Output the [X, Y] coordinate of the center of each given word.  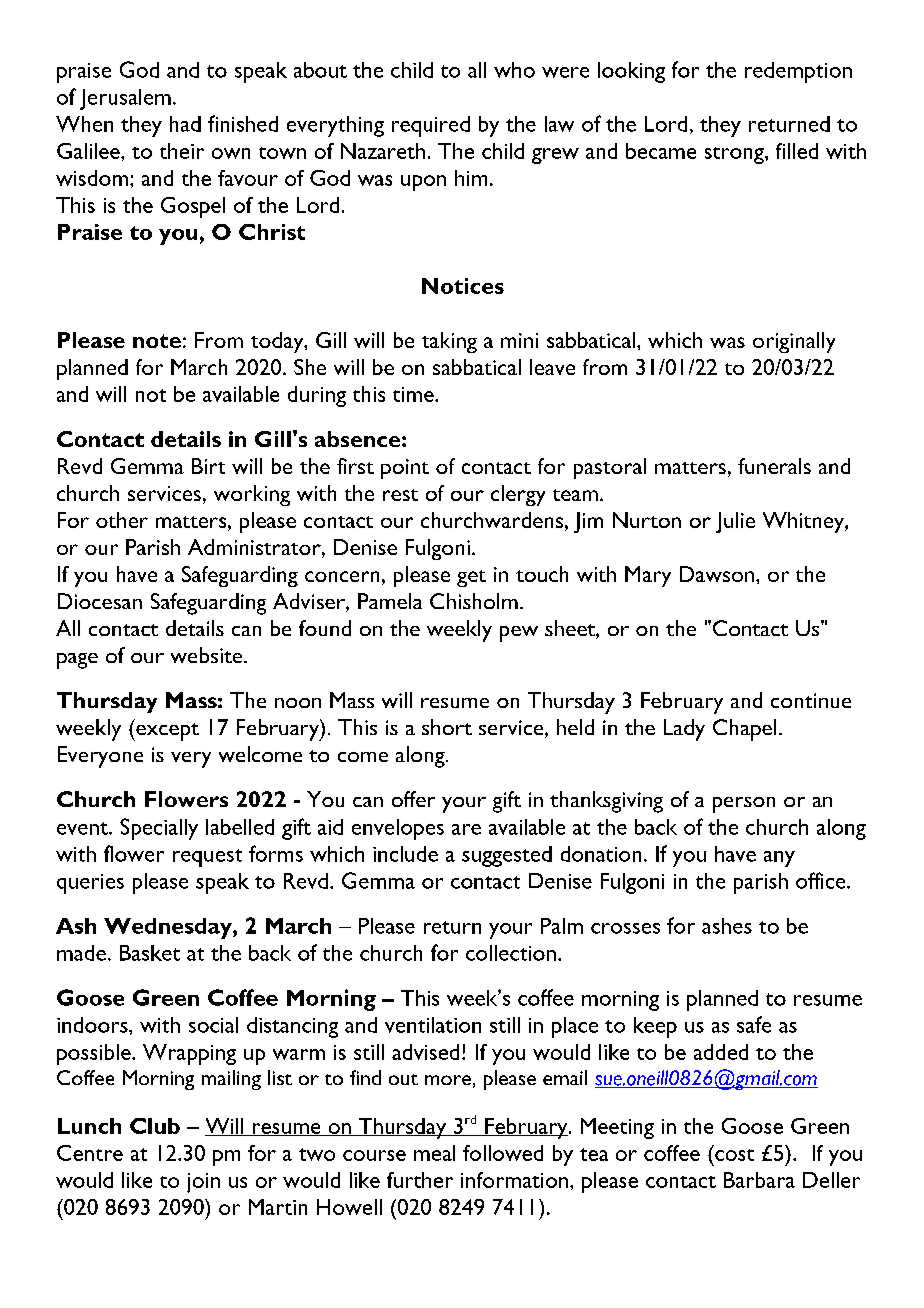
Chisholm [474, 601]
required [431, 126]
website [208, 655]
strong [735, 155]
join [203, 1183]
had [185, 124]
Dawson [718, 574]
